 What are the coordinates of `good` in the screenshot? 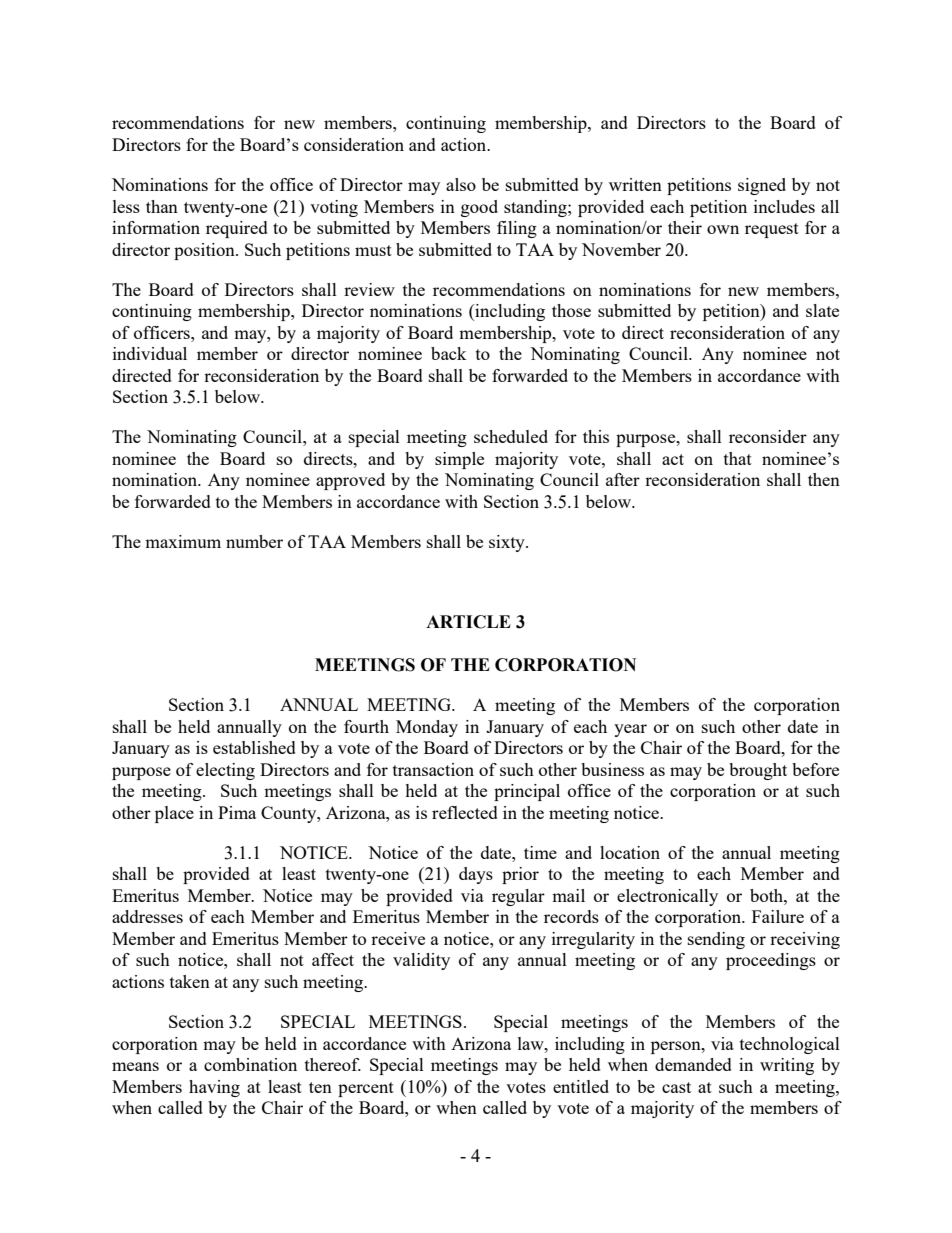 It's located at (479, 208).
